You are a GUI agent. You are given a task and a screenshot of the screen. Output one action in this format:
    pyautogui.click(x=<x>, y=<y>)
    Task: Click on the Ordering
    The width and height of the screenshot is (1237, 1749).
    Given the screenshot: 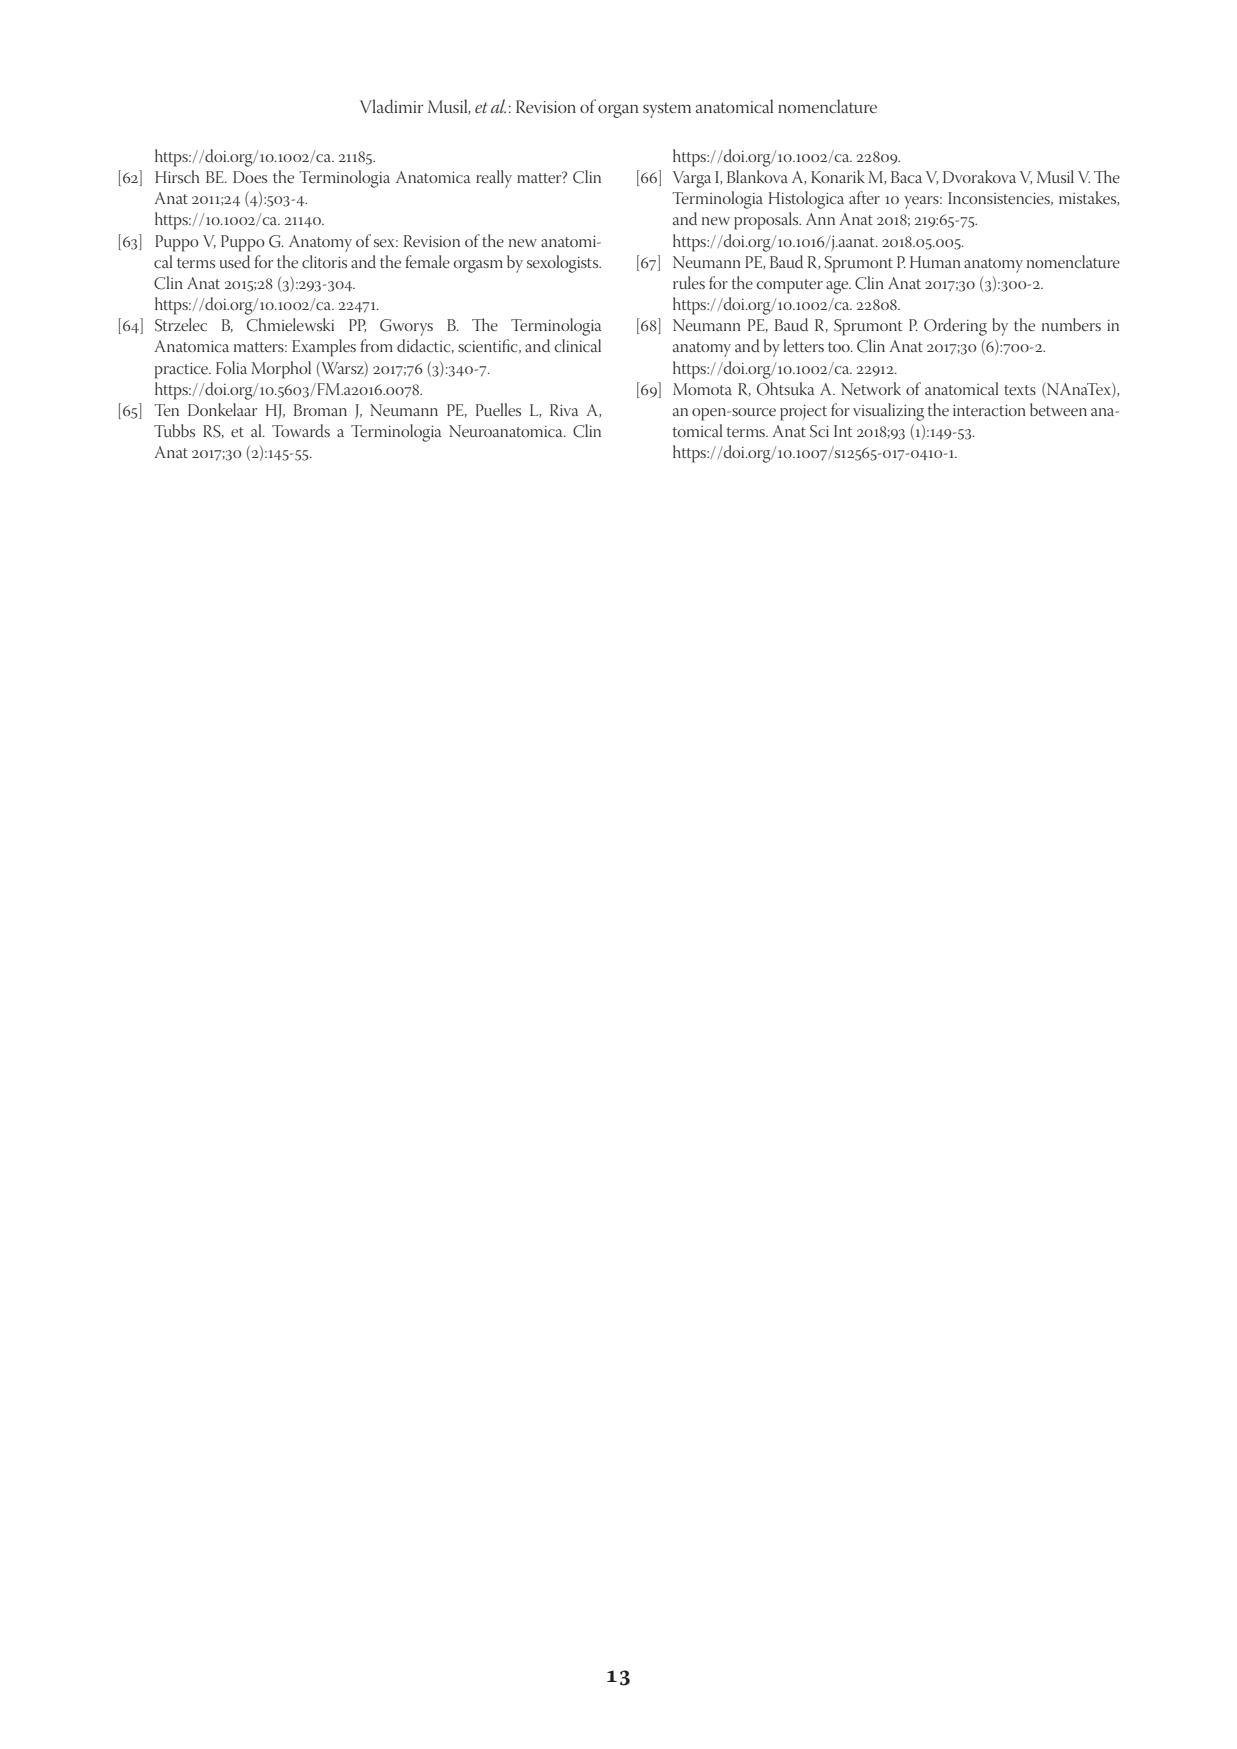 What is the action you would take?
    pyautogui.click(x=955, y=327)
